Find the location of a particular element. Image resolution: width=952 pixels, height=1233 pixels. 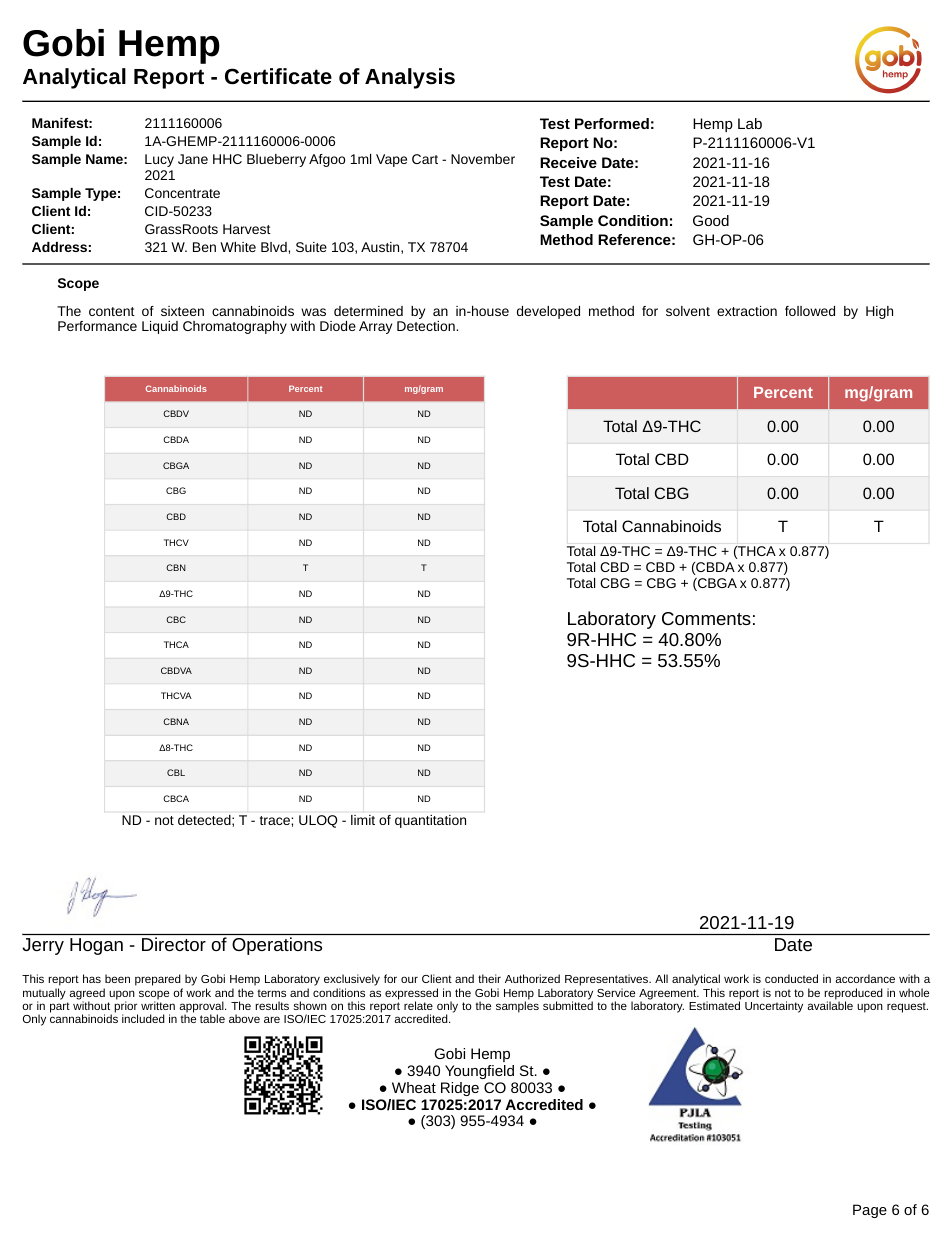

Jane is located at coordinates (193, 159).
